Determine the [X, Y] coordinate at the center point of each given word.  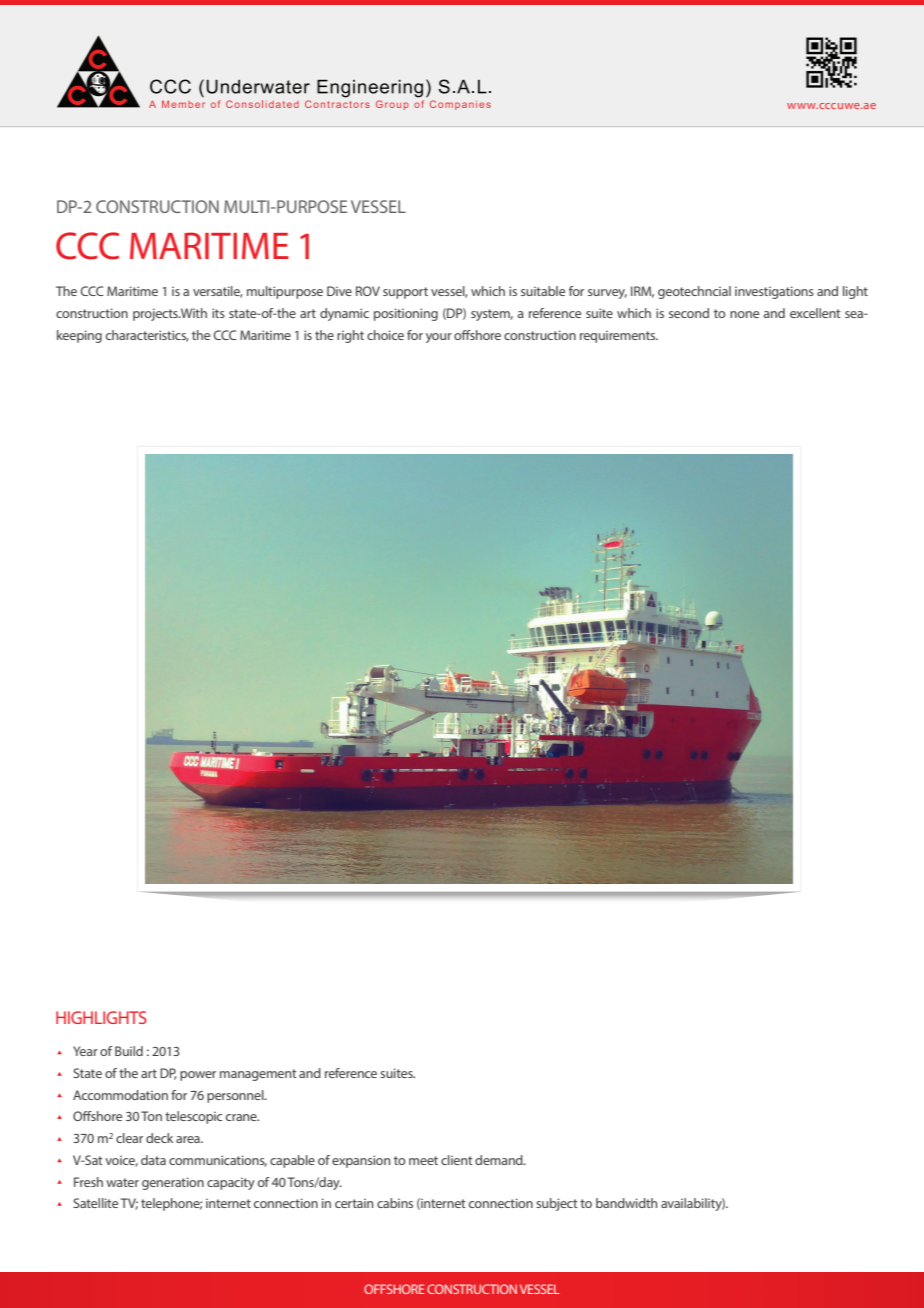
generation [173, 1183]
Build [129, 1051]
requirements [619, 337]
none [744, 314]
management [258, 1075]
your [439, 338]
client [457, 1160]
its [218, 313]
